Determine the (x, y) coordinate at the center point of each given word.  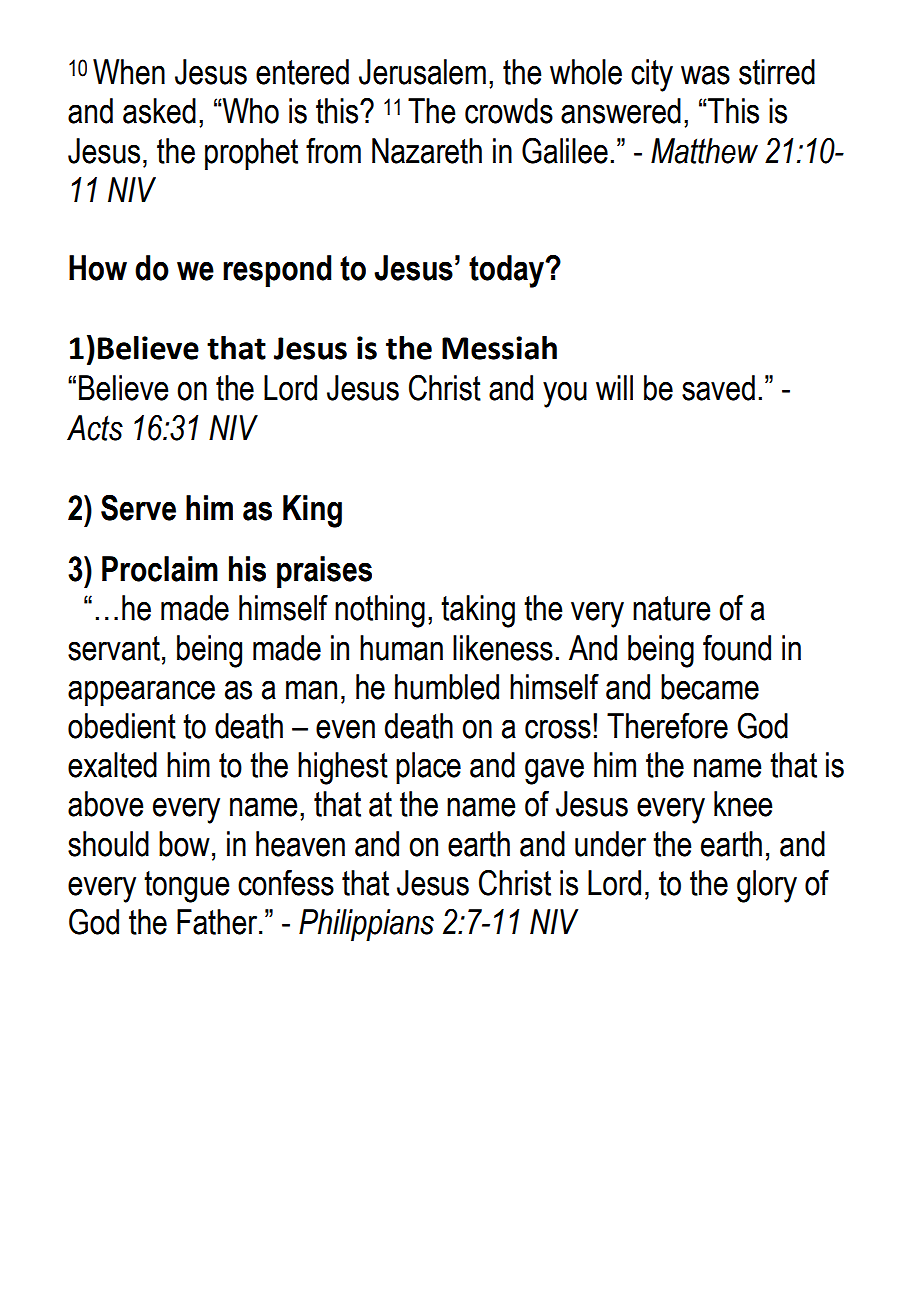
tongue (186, 887)
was (705, 75)
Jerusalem (422, 72)
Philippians (366, 925)
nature (671, 608)
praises (324, 572)
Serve (138, 507)
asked (159, 111)
